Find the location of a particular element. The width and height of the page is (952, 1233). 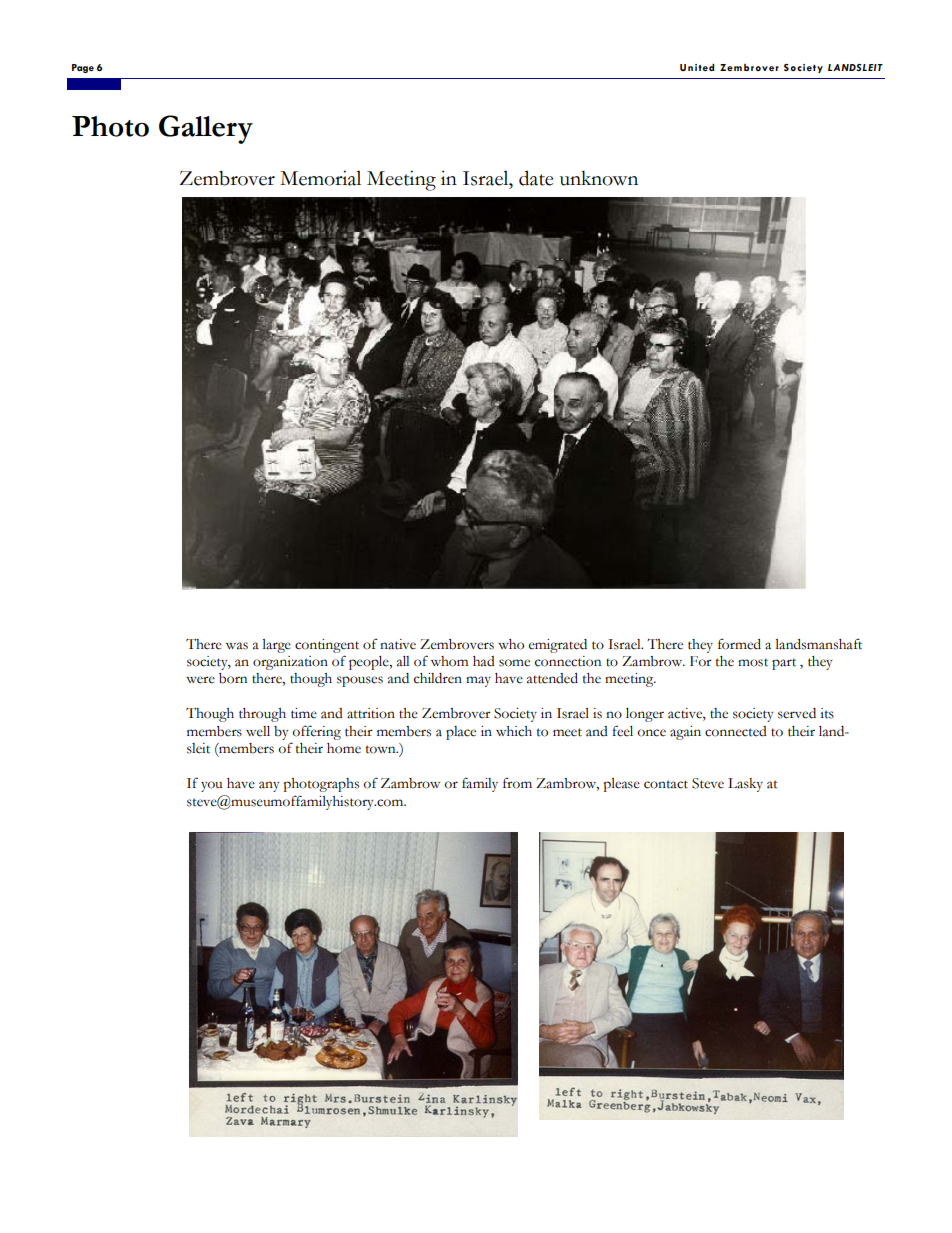

unknown is located at coordinates (599, 178).
